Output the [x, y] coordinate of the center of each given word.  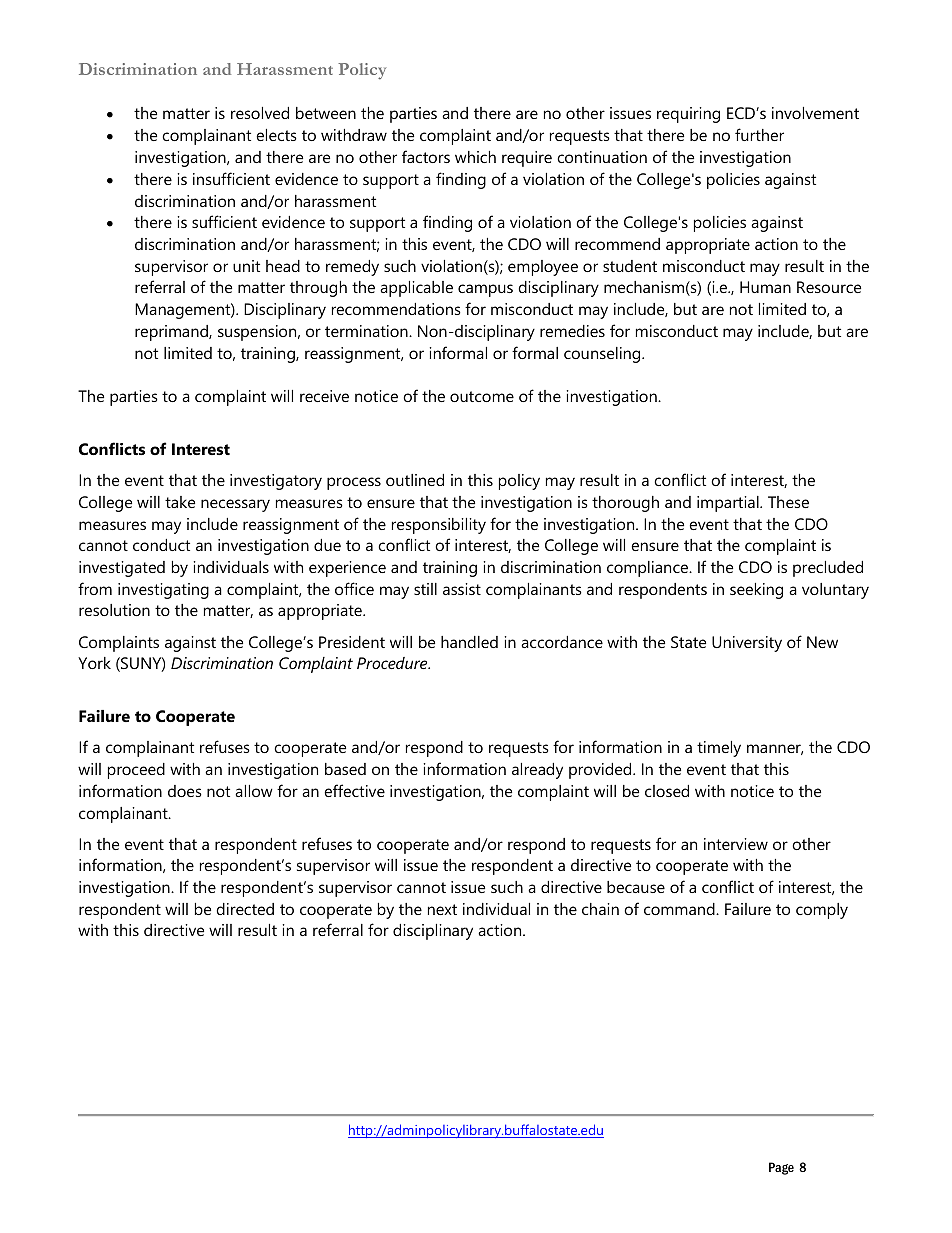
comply [822, 911]
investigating [163, 591]
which [475, 157]
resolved [260, 113]
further [759, 134]
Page [781, 1168]
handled [469, 642]
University [747, 644]
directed [245, 909]
